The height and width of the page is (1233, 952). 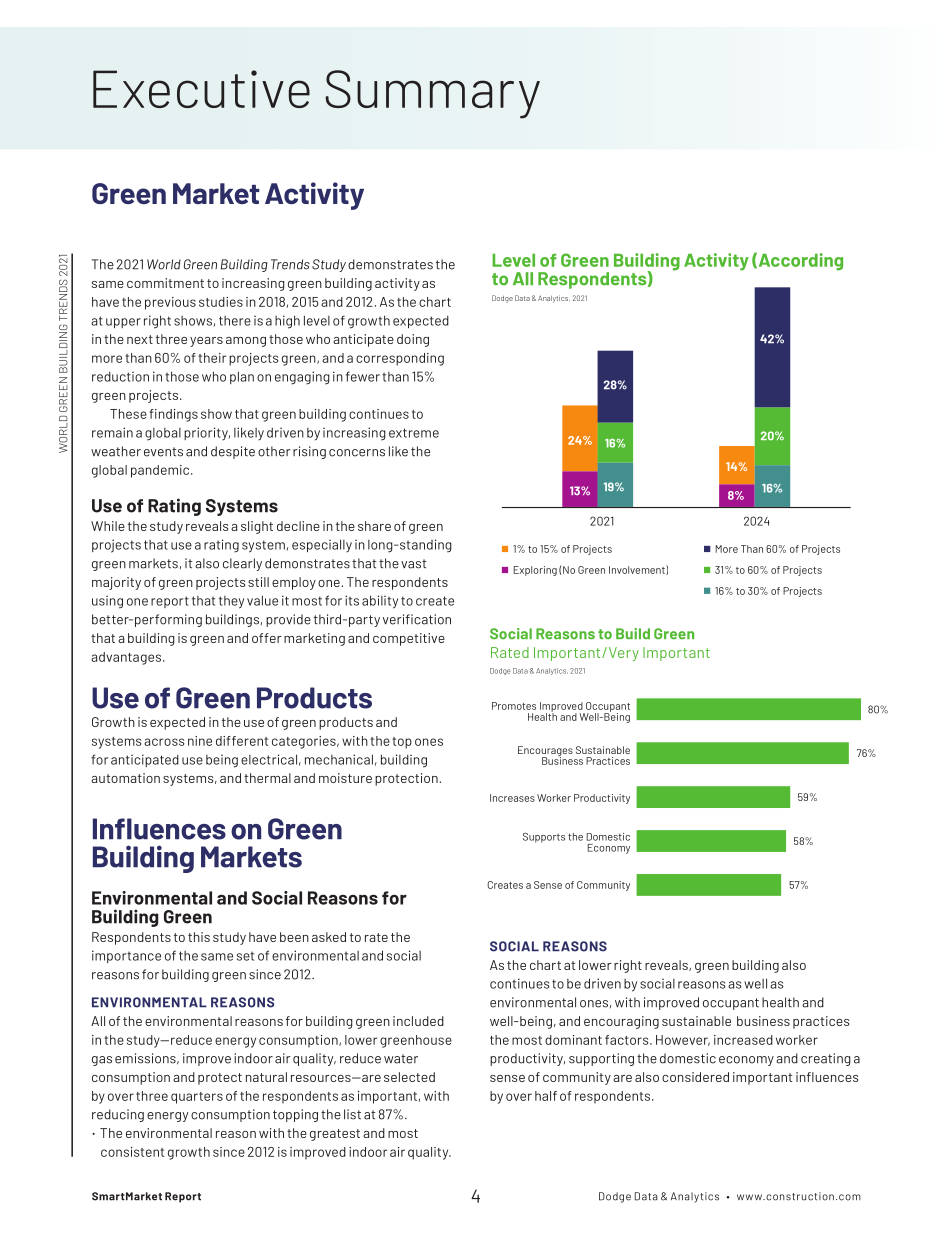 What do you see at coordinates (197, 1098) in the page?
I see `quarters` at bounding box center [197, 1098].
